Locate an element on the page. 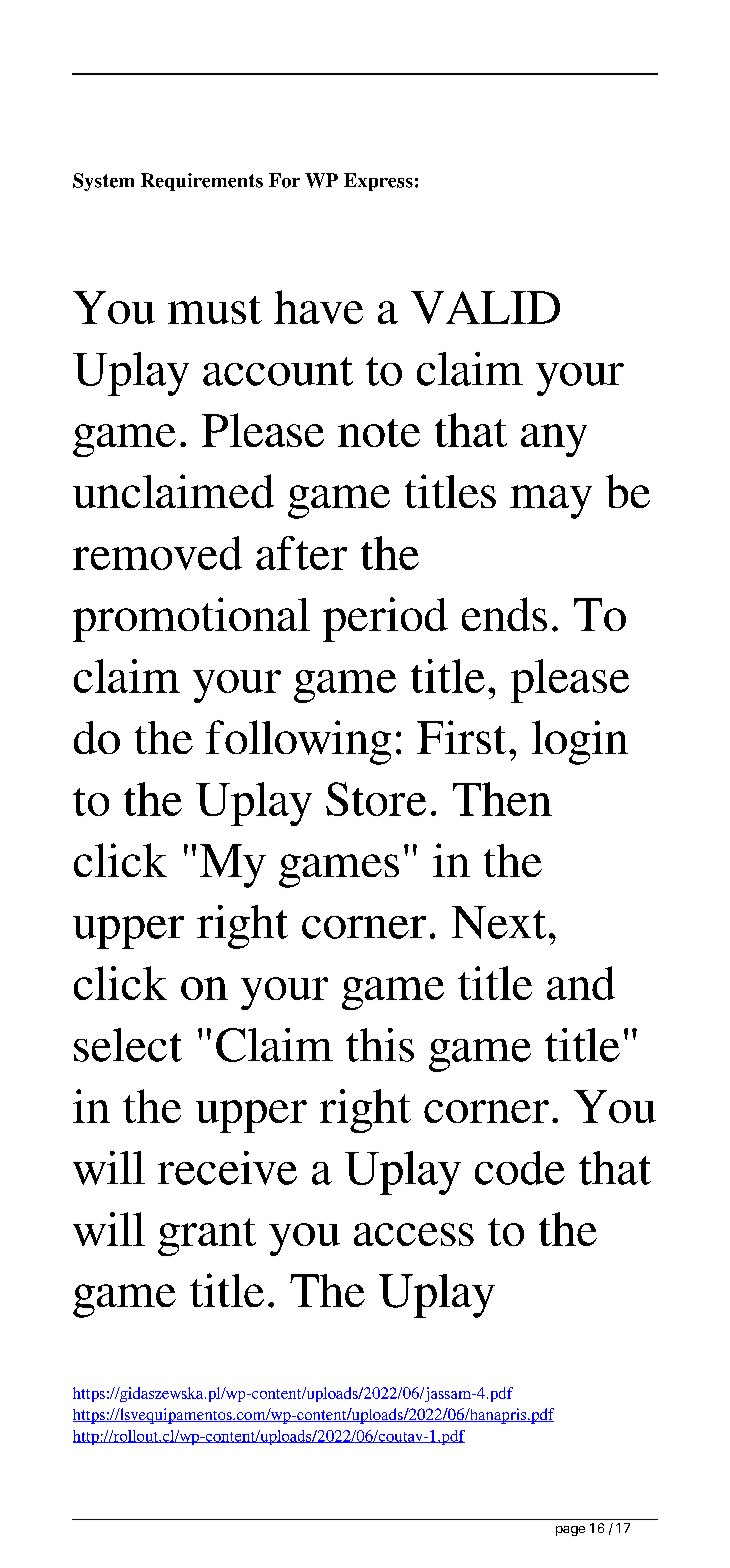 The image size is (730, 1568). this is located at coordinates (380, 1045).
